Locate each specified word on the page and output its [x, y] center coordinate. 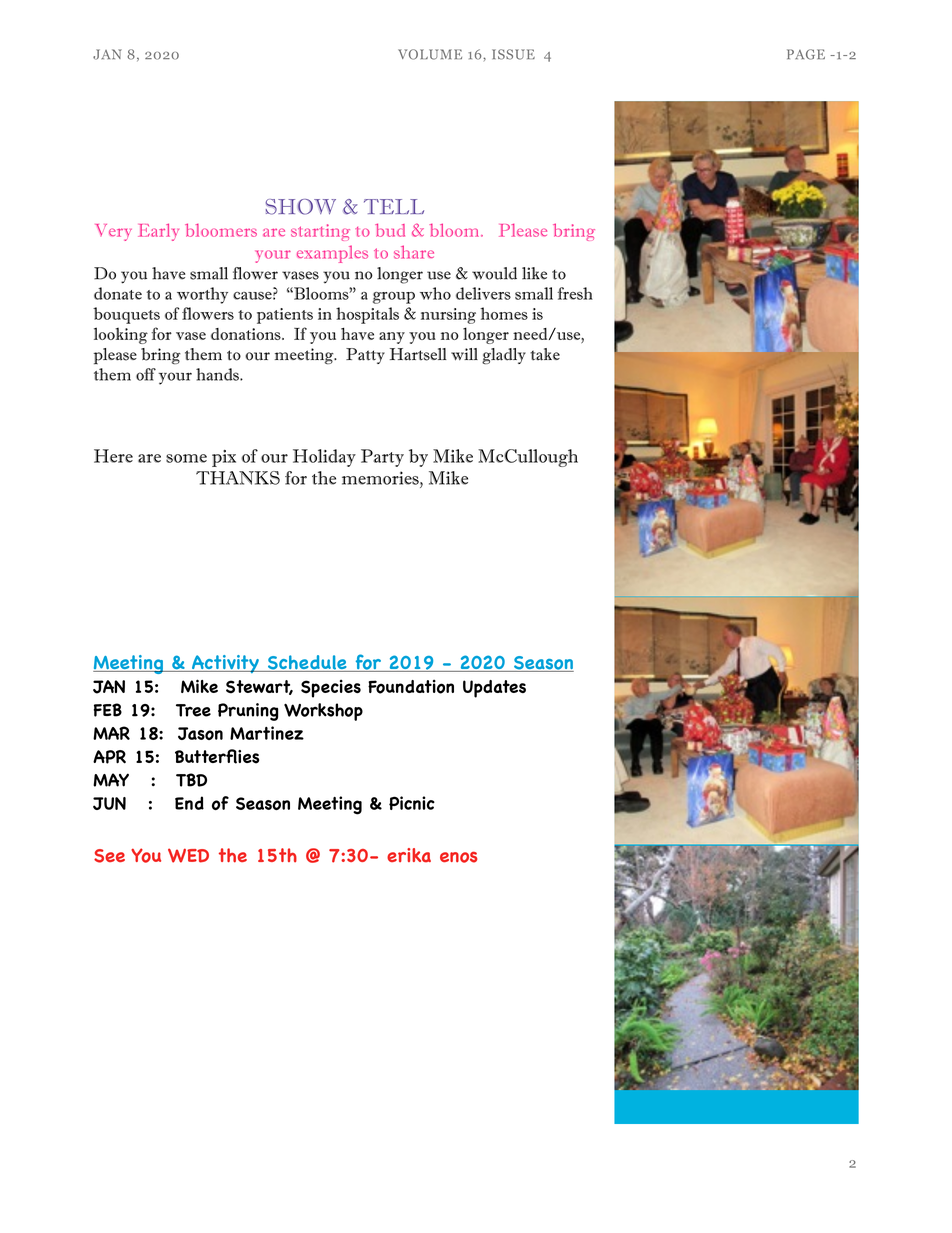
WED [188, 855]
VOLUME [430, 54]
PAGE [806, 54]
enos [458, 857]
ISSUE [513, 54]
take [545, 354]
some [186, 458]
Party [382, 458]
